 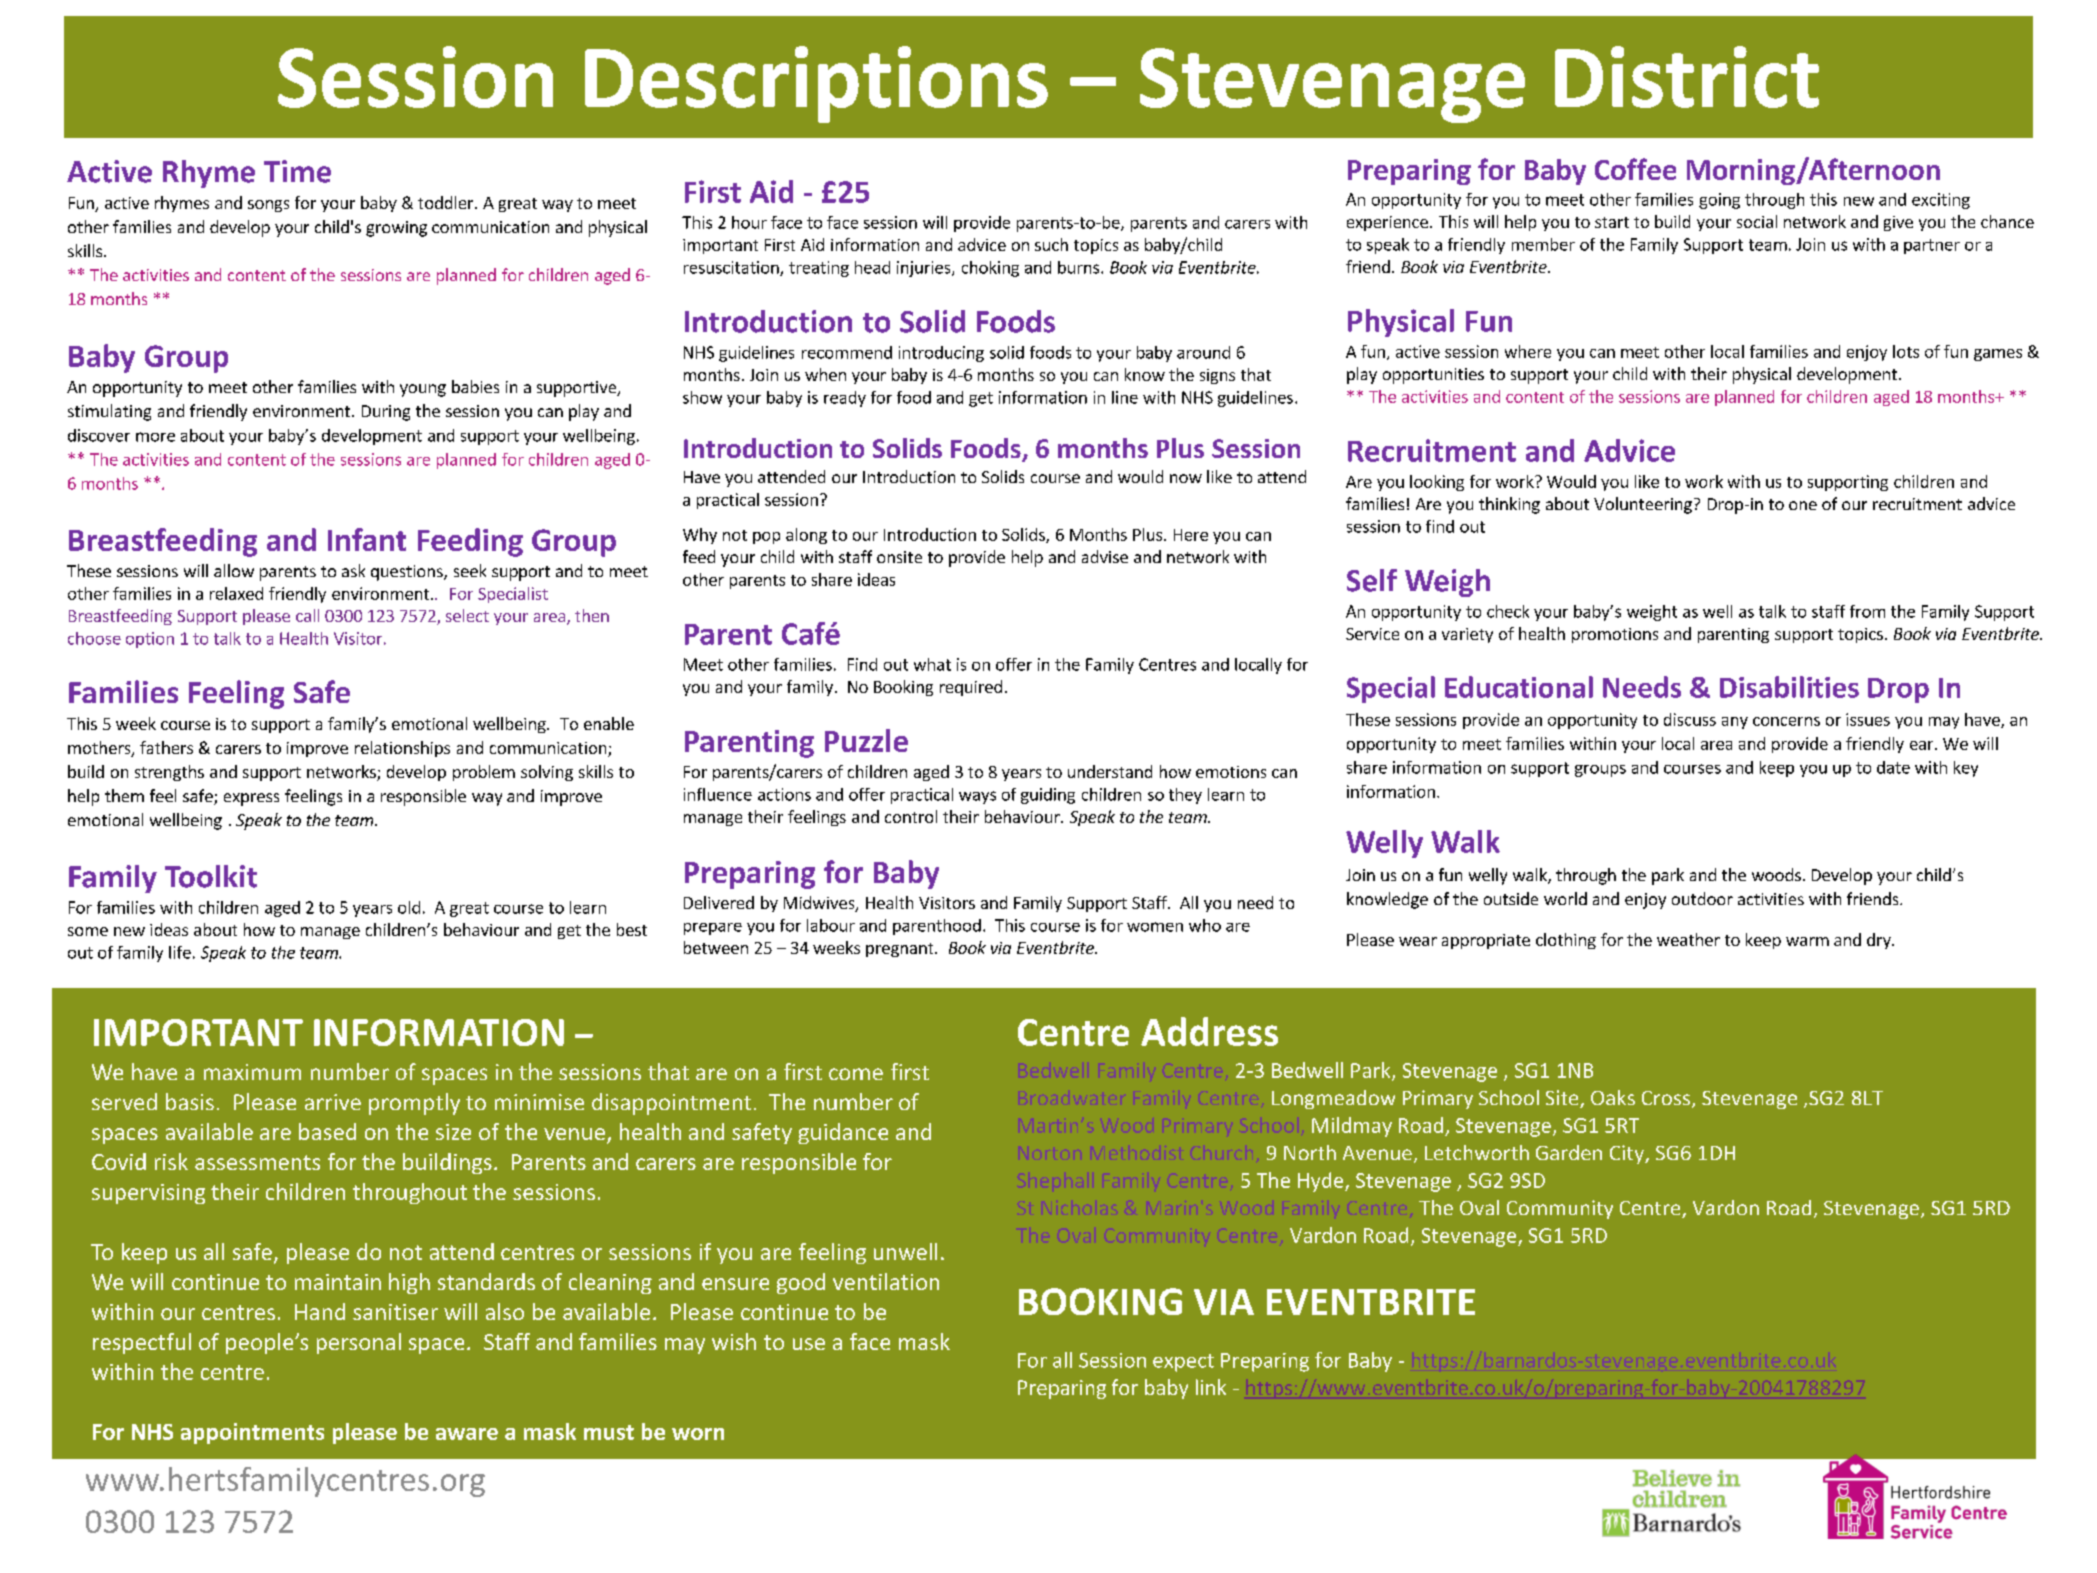 What do you see at coordinates (252, 1433) in the document?
I see `appointments` at bounding box center [252, 1433].
